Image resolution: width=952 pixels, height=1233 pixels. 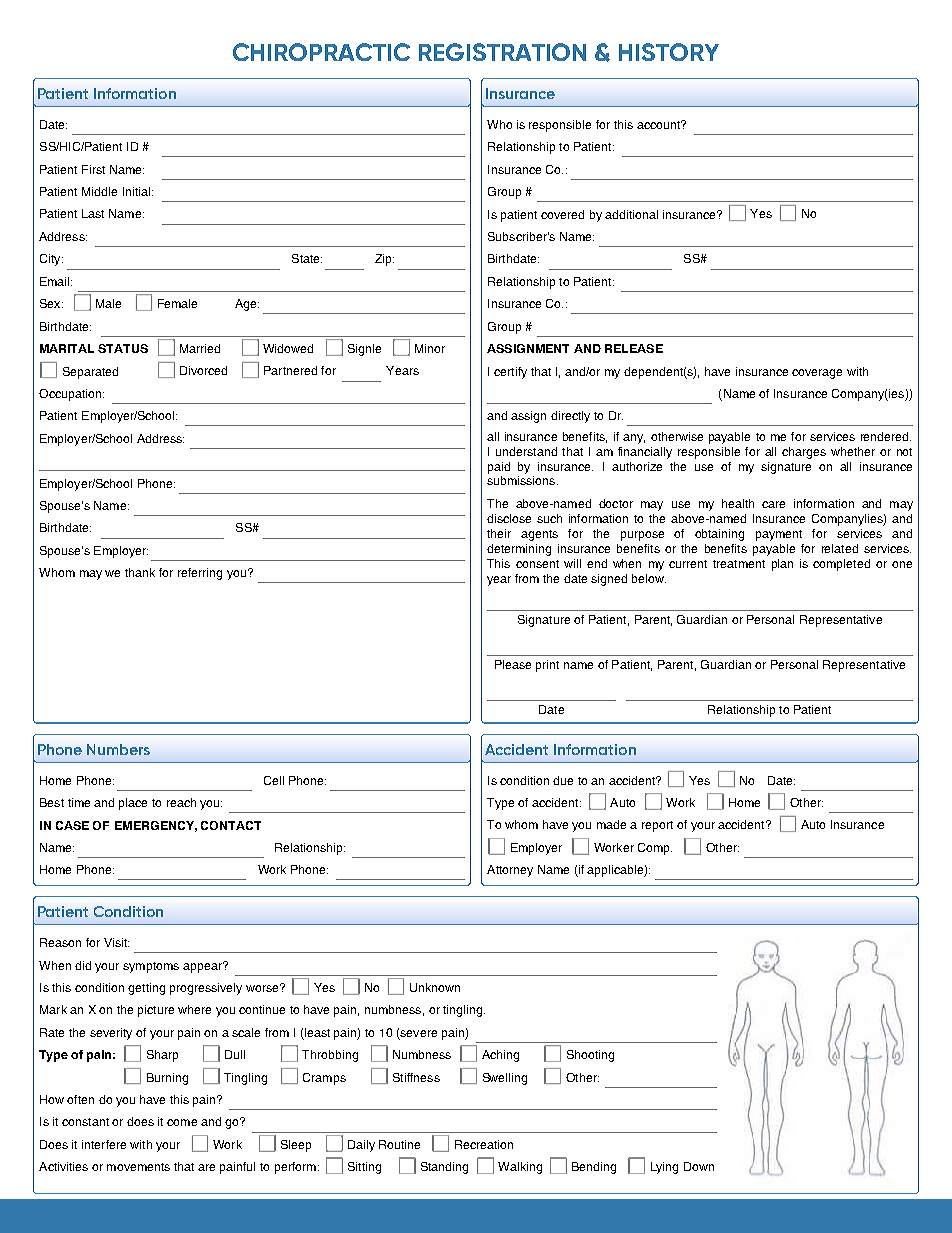 What do you see at coordinates (657, 826) in the screenshot?
I see `report` at bounding box center [657, 826].
